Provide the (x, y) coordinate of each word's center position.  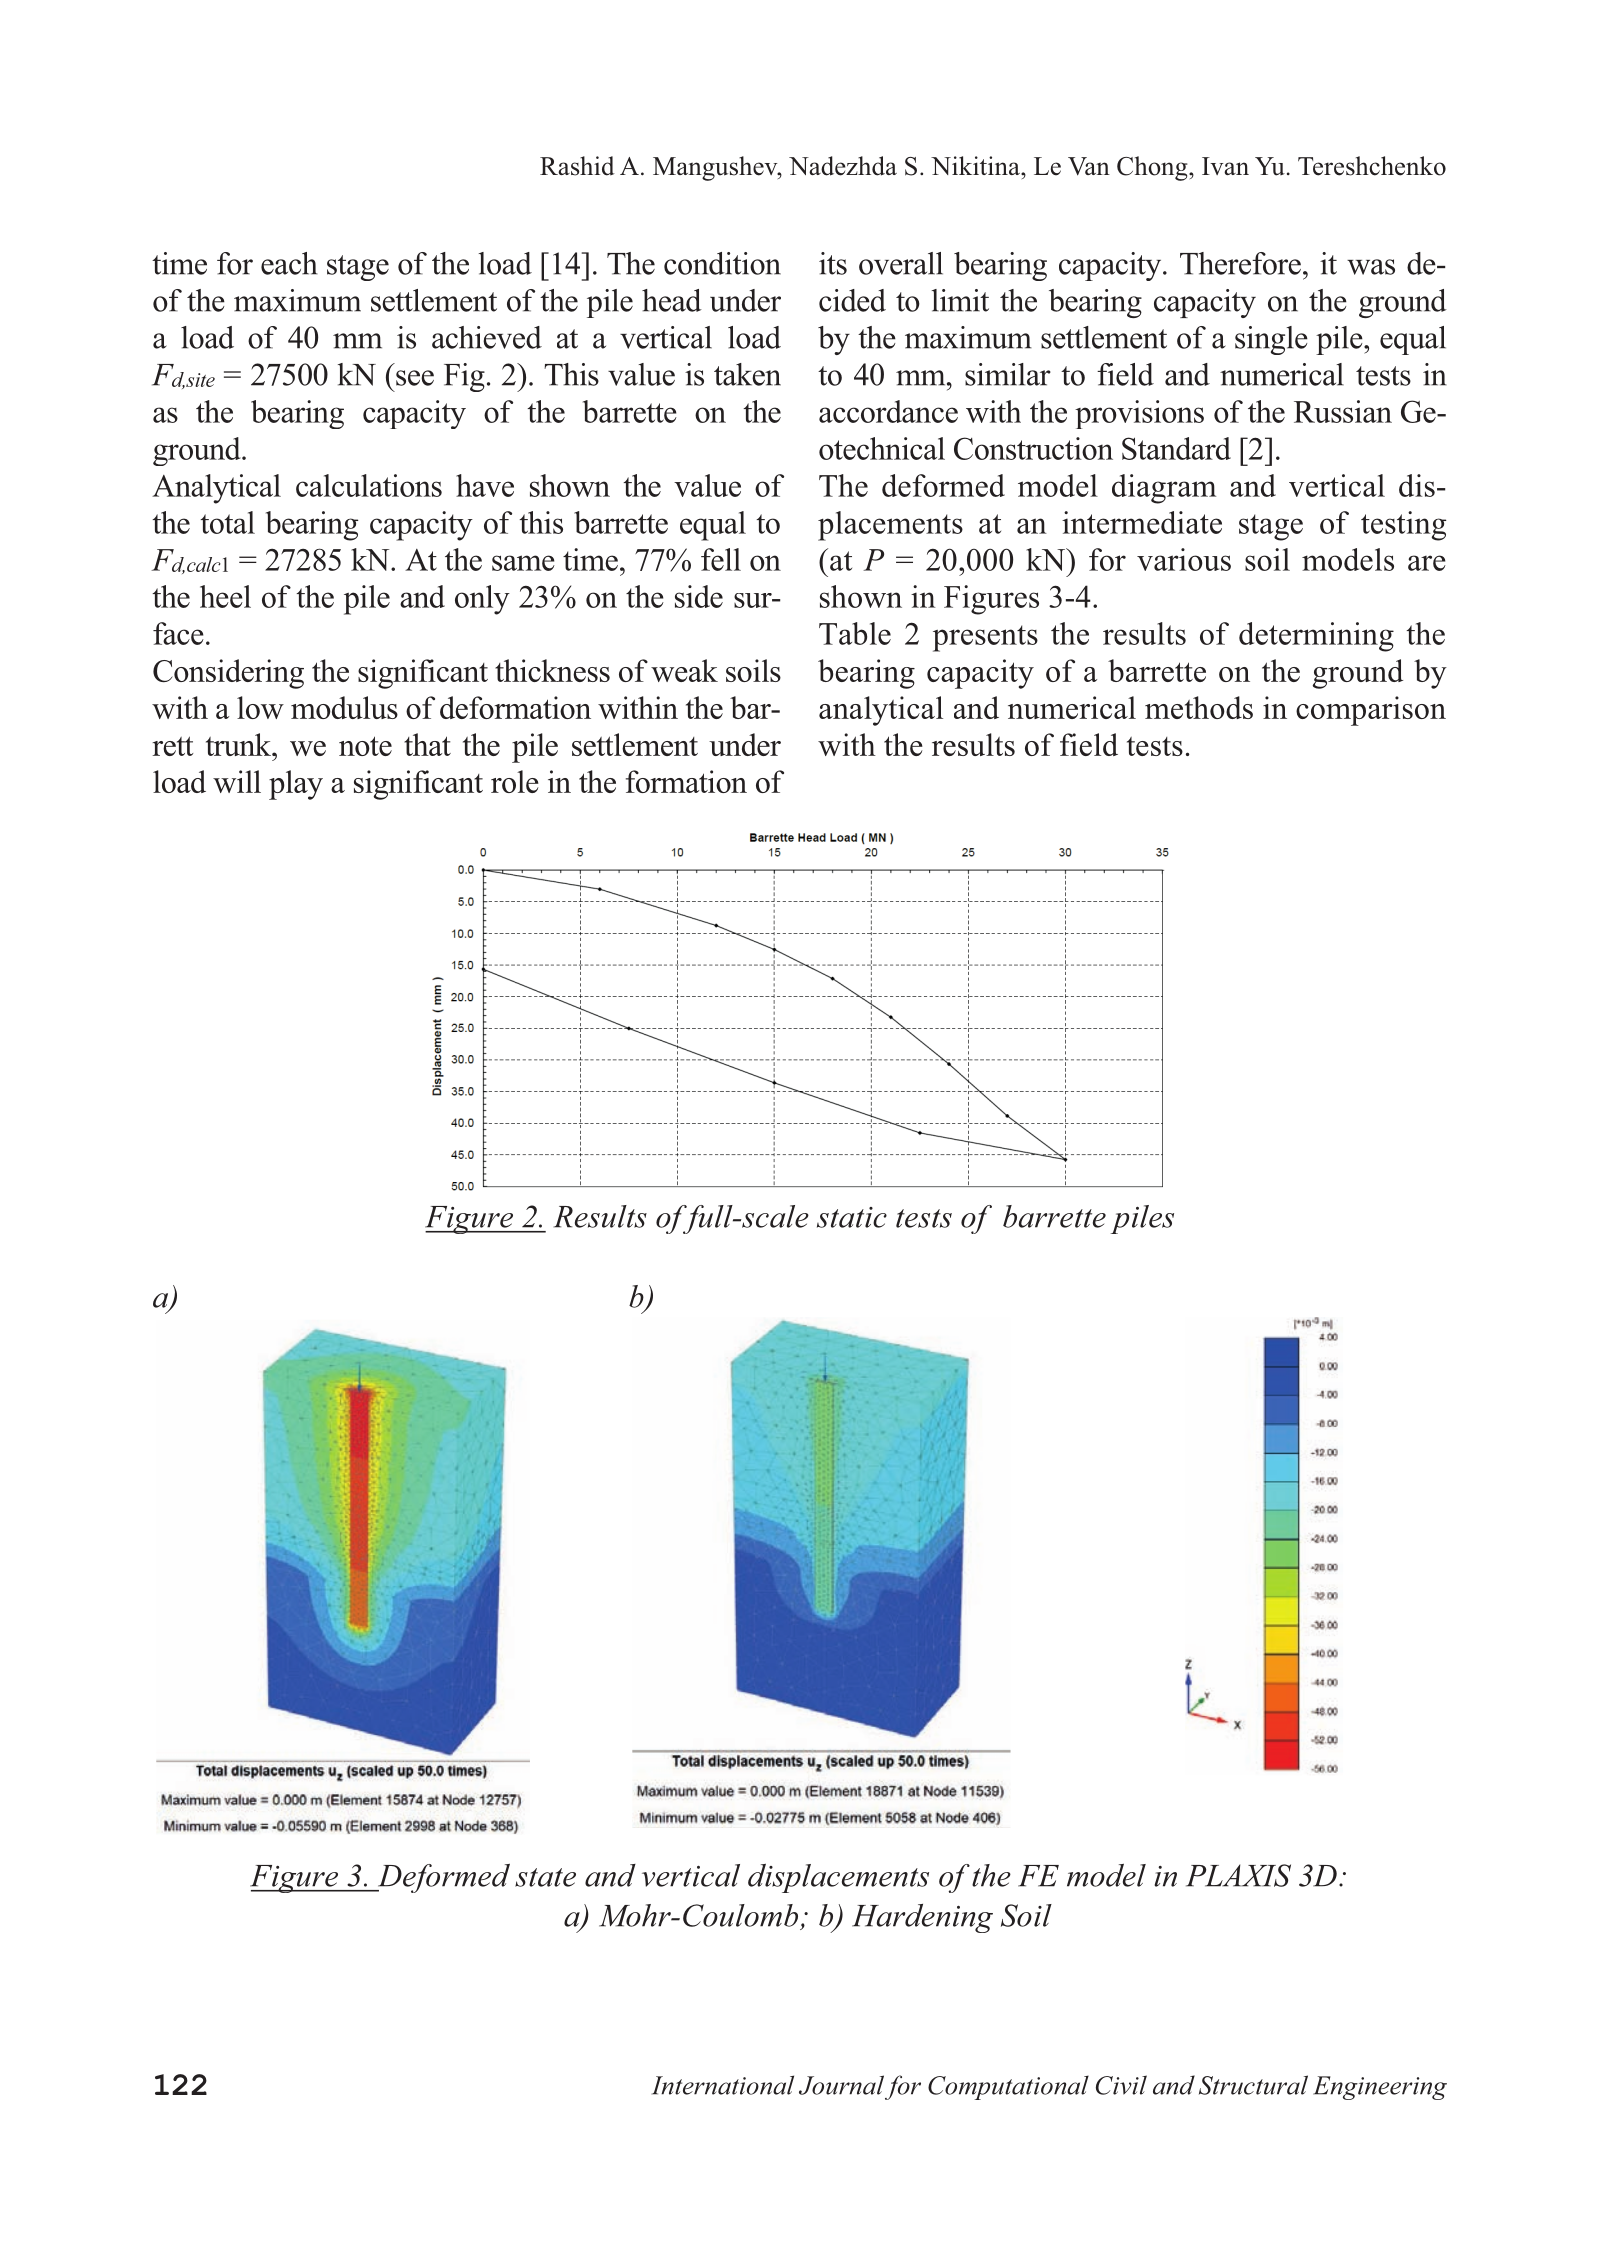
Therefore (1240, 263)
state (545, 1877)
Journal (841, 2085)
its (833, 263)
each (289, 263)
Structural (1253, 2085)
